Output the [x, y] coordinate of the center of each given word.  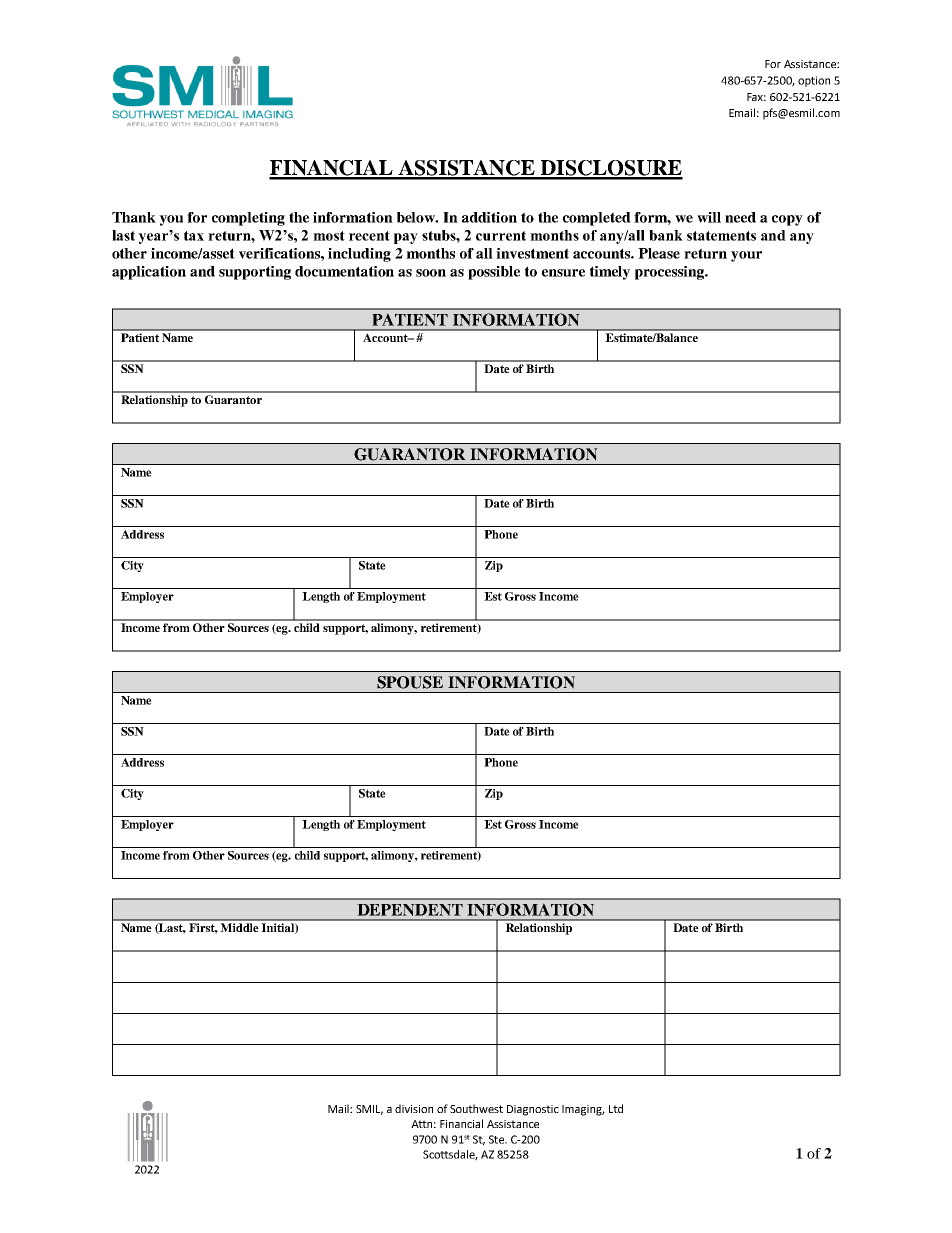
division [414, 1108]
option [814, 81]
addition [489, 217]
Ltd [616, 1108]
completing [248, 219]
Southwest [476, 1108]
